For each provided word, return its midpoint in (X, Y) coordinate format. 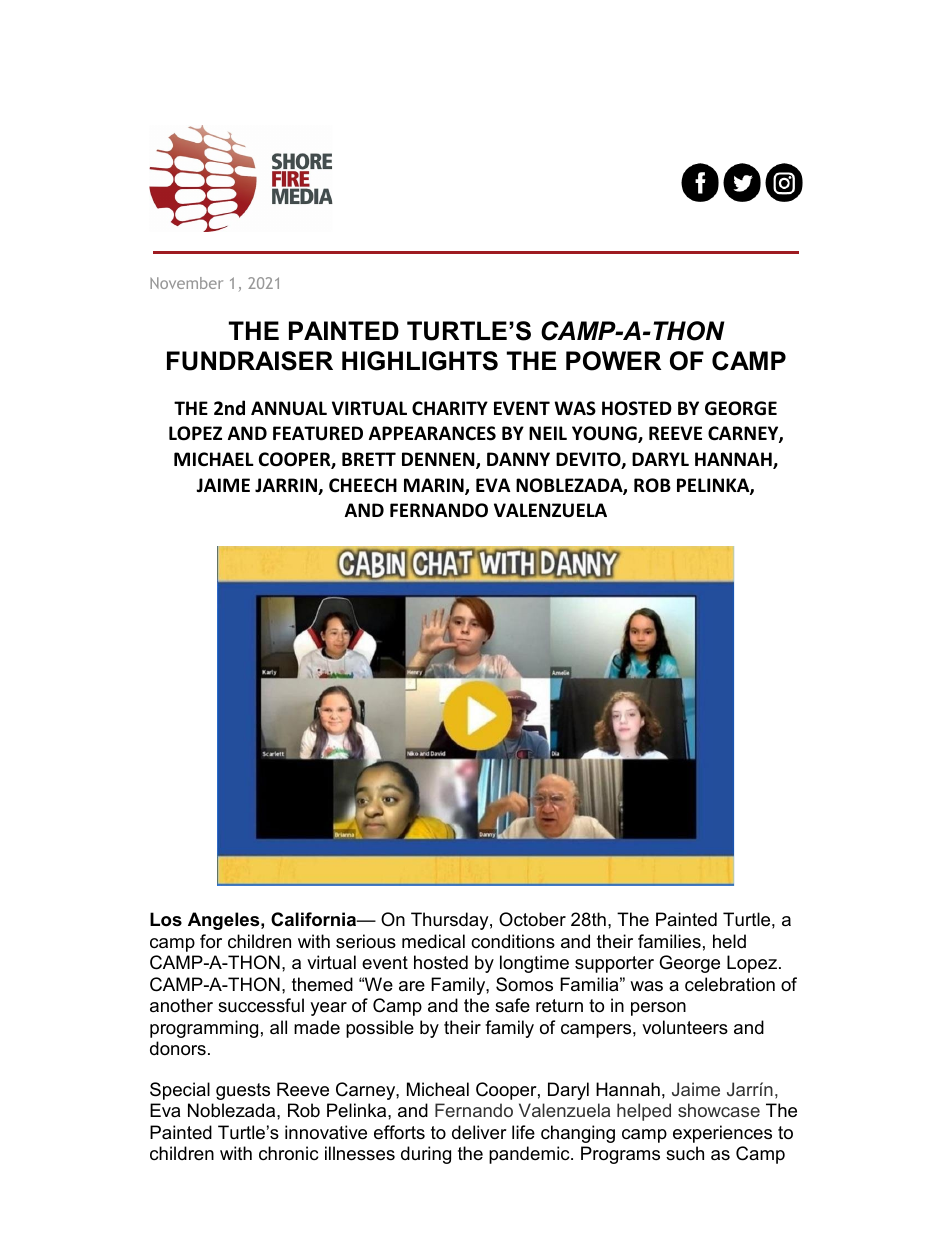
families (669, 941)
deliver (479, 1132)
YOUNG (605, 434)
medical (433, 941)
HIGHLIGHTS (420, 361)
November (186, 283)
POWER (613, 361)
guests (243, 1091)
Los (166, 919)
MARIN (435, 486)
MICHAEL (214, 459)
